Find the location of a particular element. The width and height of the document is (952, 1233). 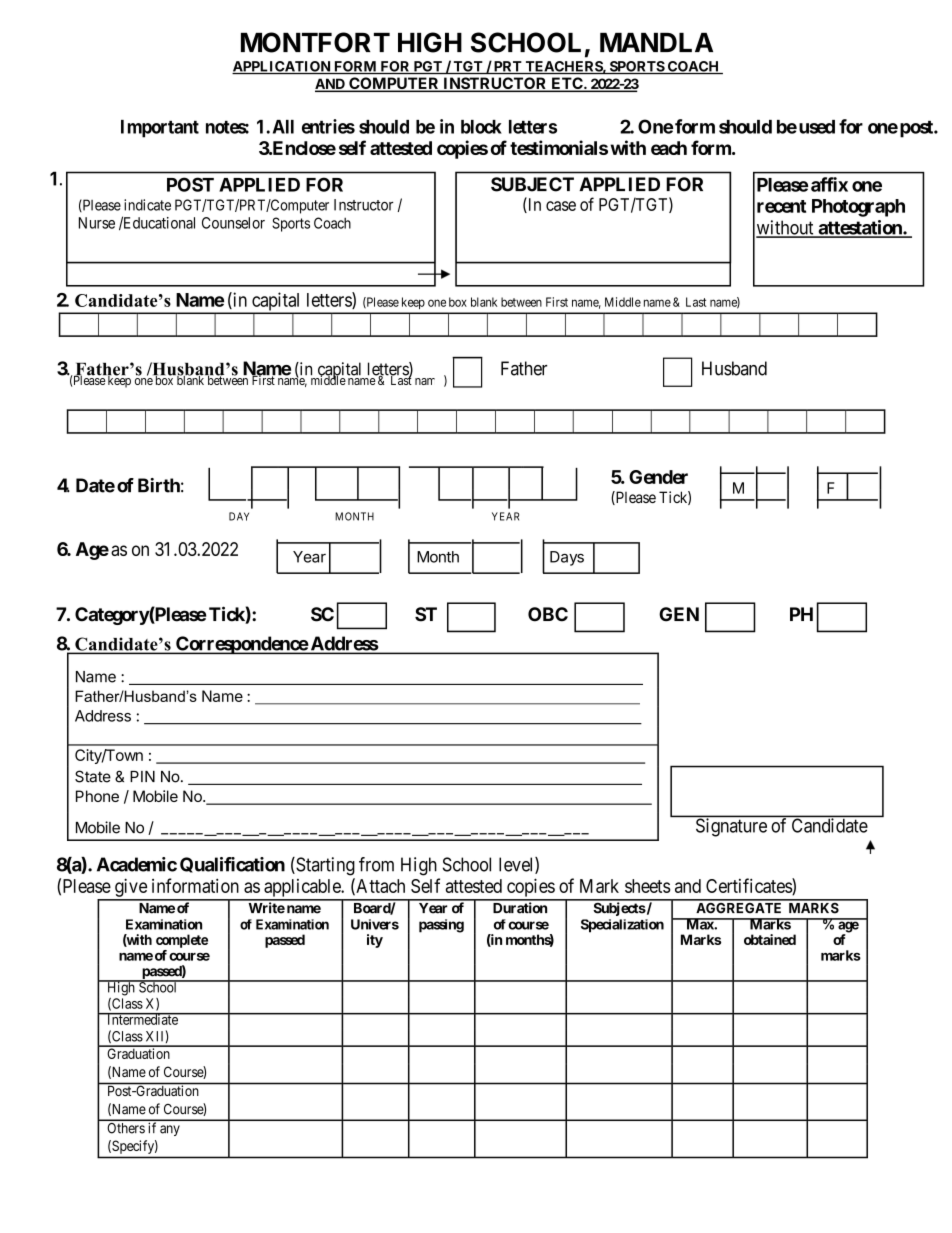

block is located at coordinates (481, 127).
